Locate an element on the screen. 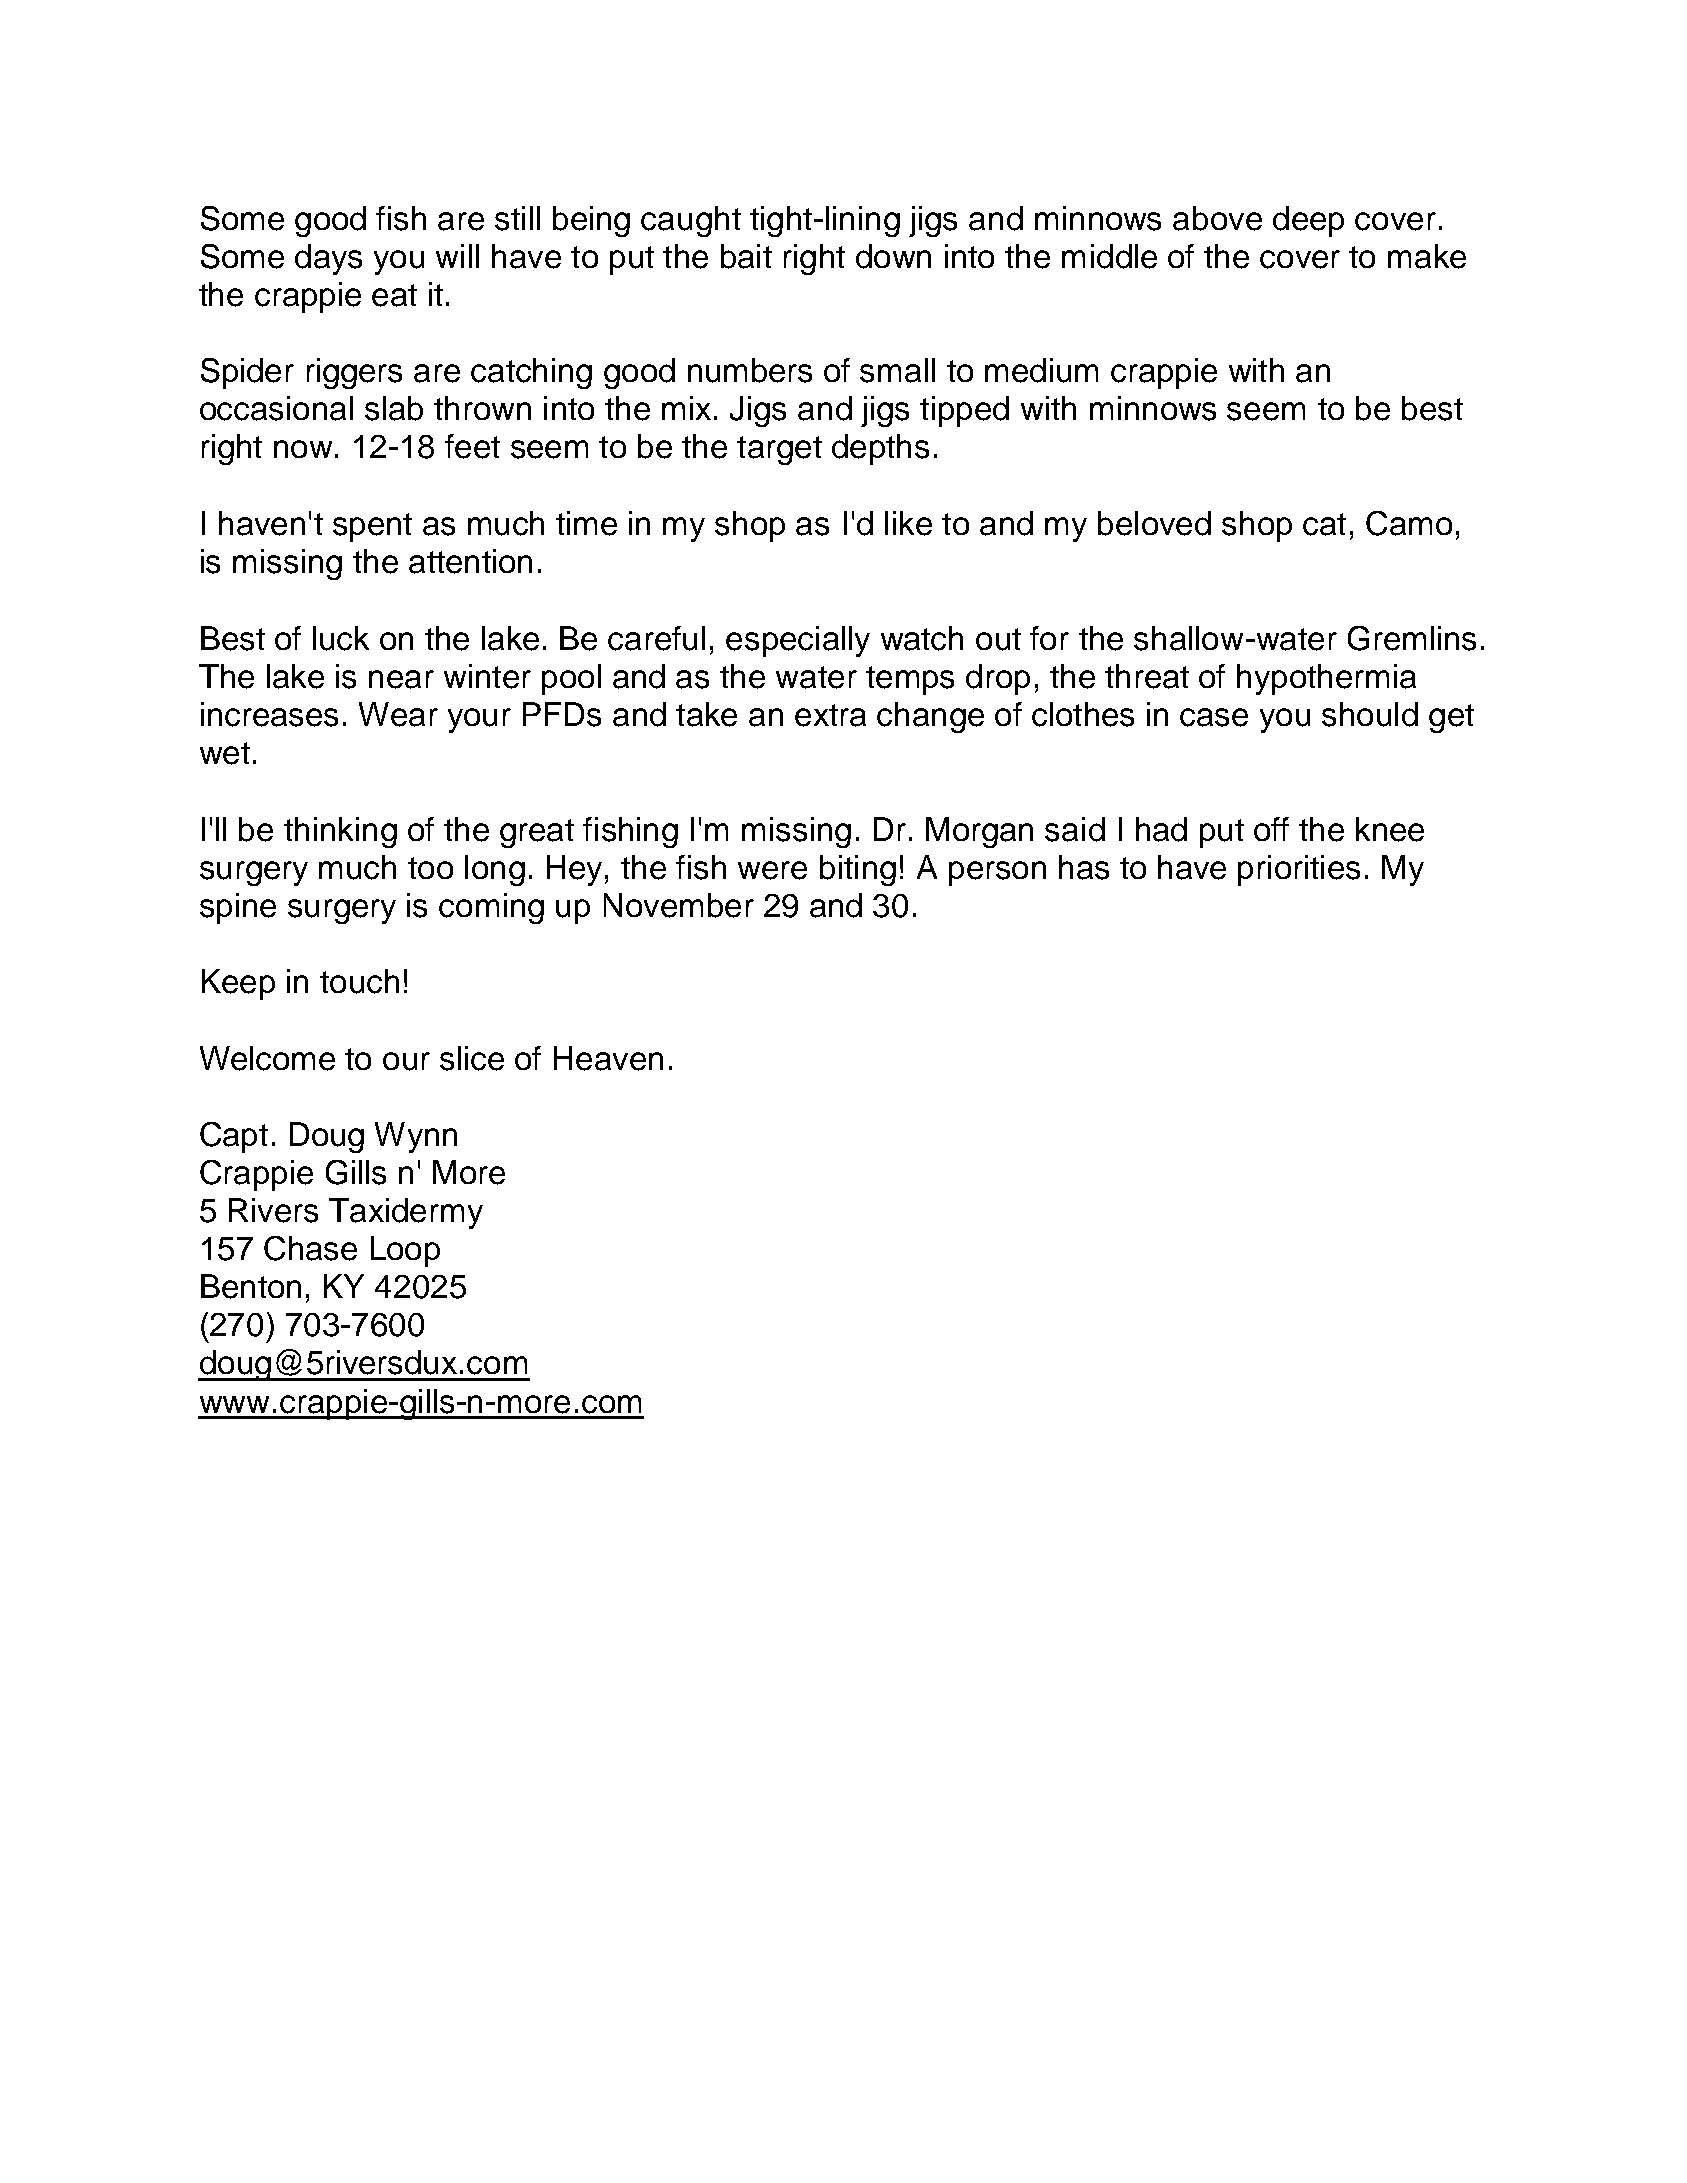  especially is located at coordinates (798, 641).
